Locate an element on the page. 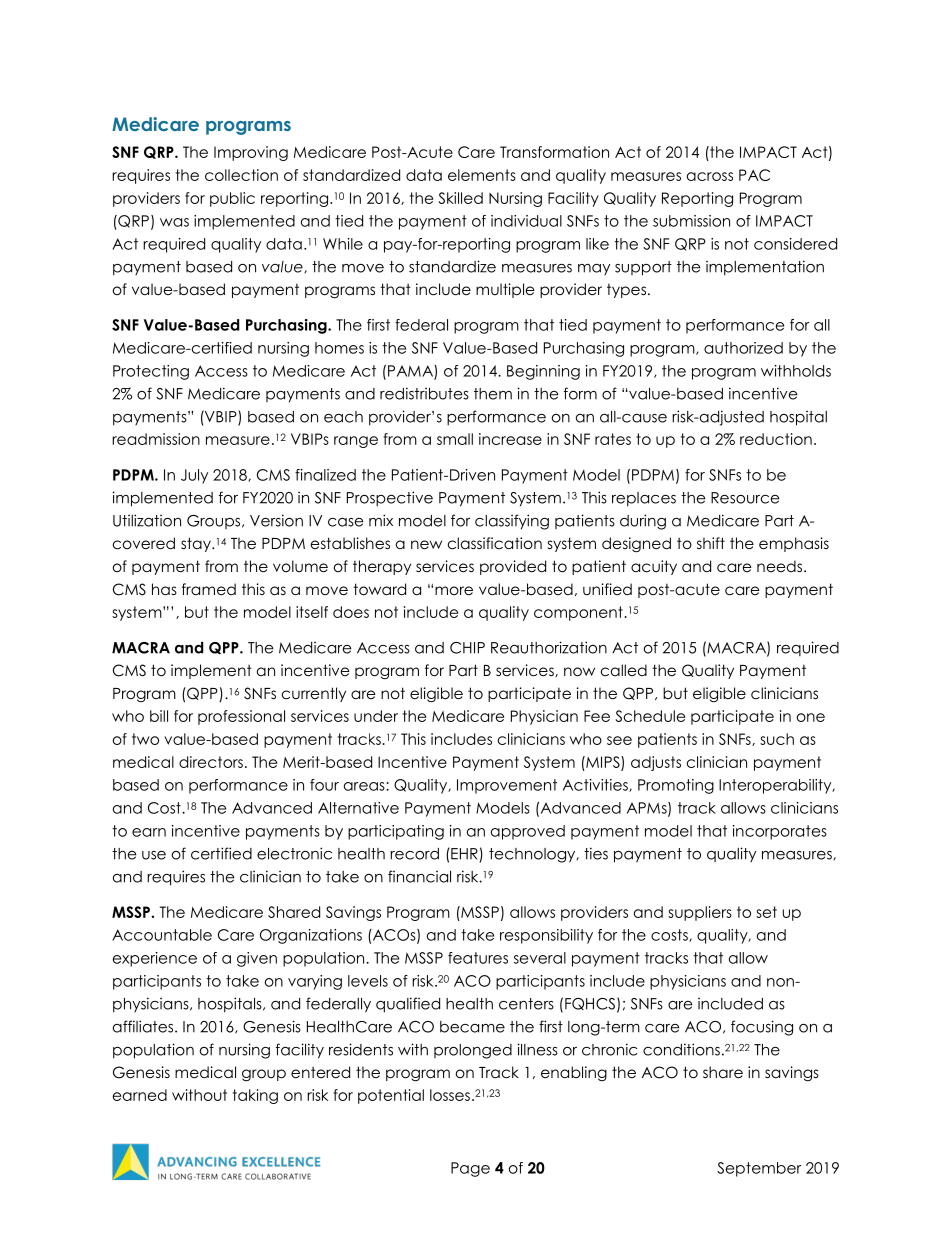  elements is located at coordinates (482, 175).
